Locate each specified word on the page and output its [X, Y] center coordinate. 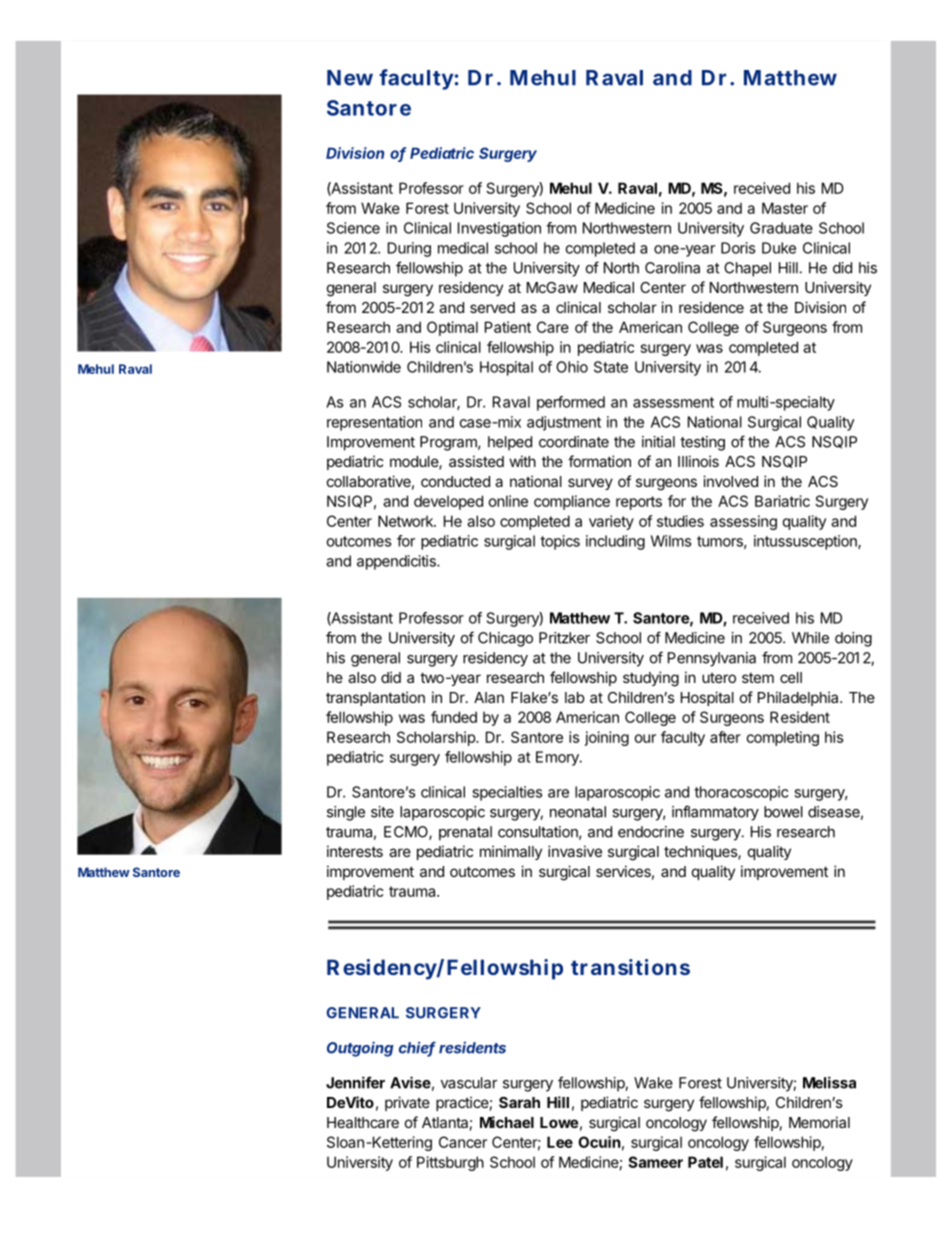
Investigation [499, 229]
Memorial [819, 1122]
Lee [560, 1142]
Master [785, 208]
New [350, 78]
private [407, 1103]
